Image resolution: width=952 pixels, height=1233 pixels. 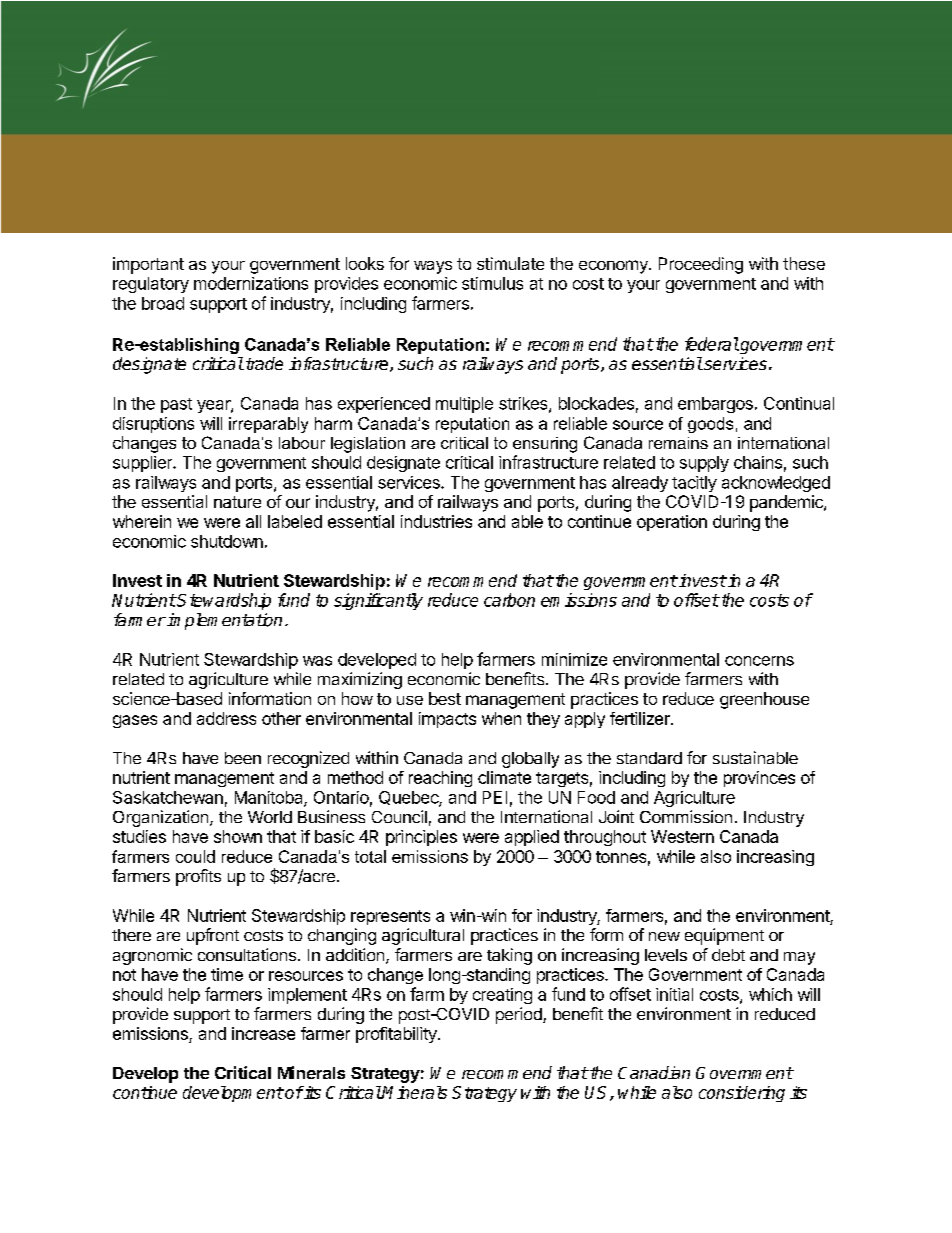 I want to click on Saskatchewan, so click(x=168, y=797).
